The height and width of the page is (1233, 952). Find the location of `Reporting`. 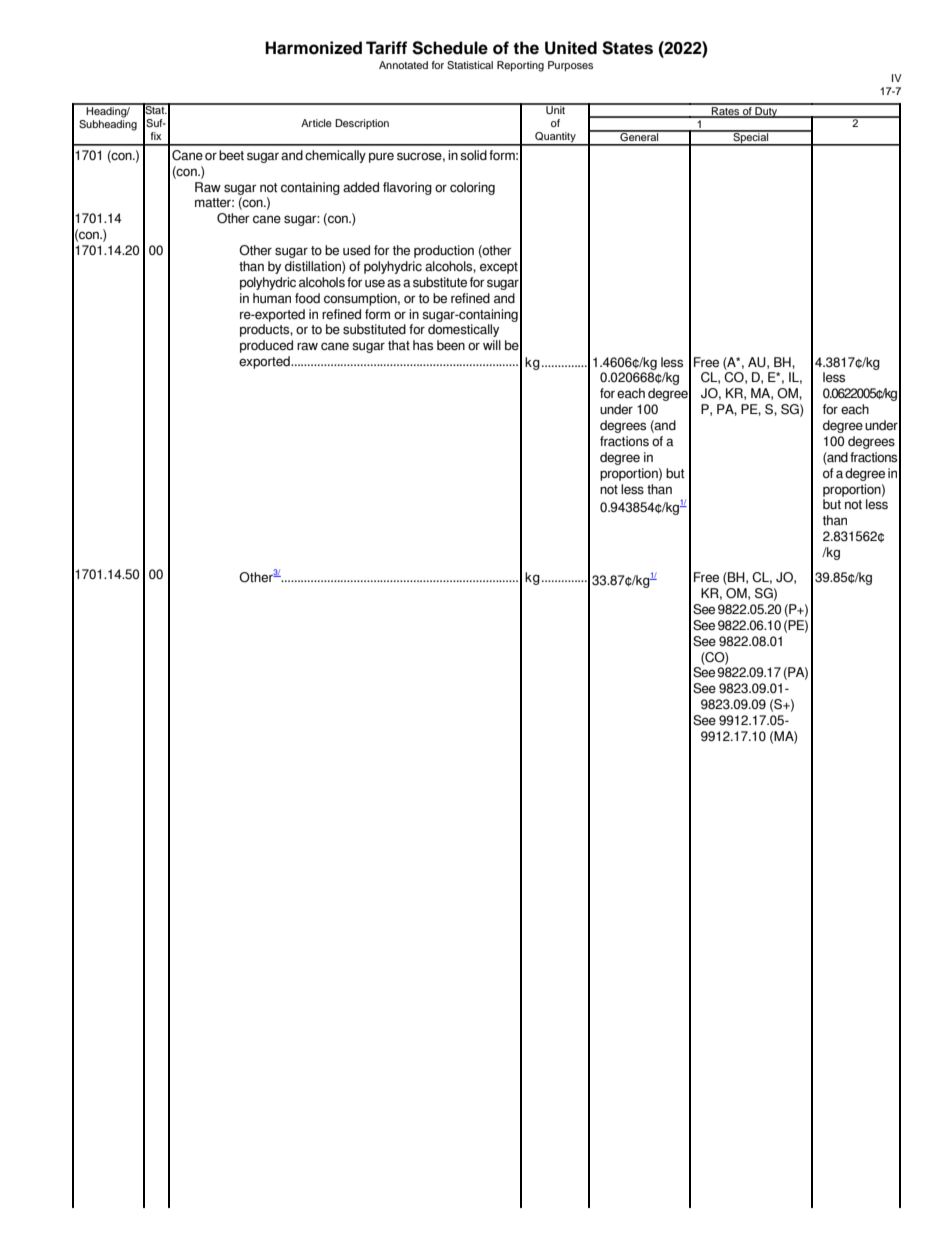

Reporting is located at coordinates (520, 66).
